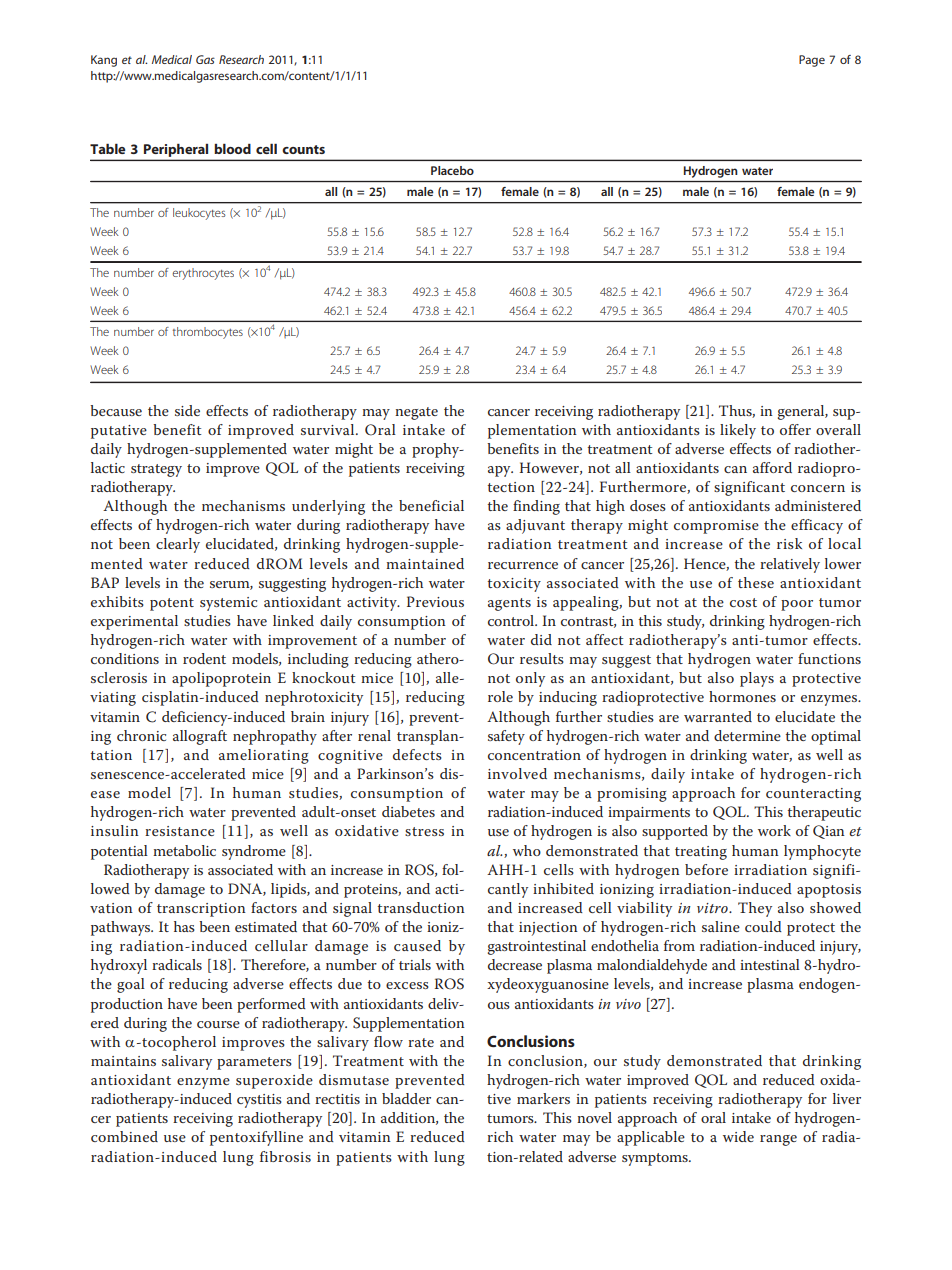 Image resolution: width=952 pixels, height=1270 pixels. What do you see at coordinates (452, 170) in the image?
I see `Placebo` at bounding box center [452, 170].
